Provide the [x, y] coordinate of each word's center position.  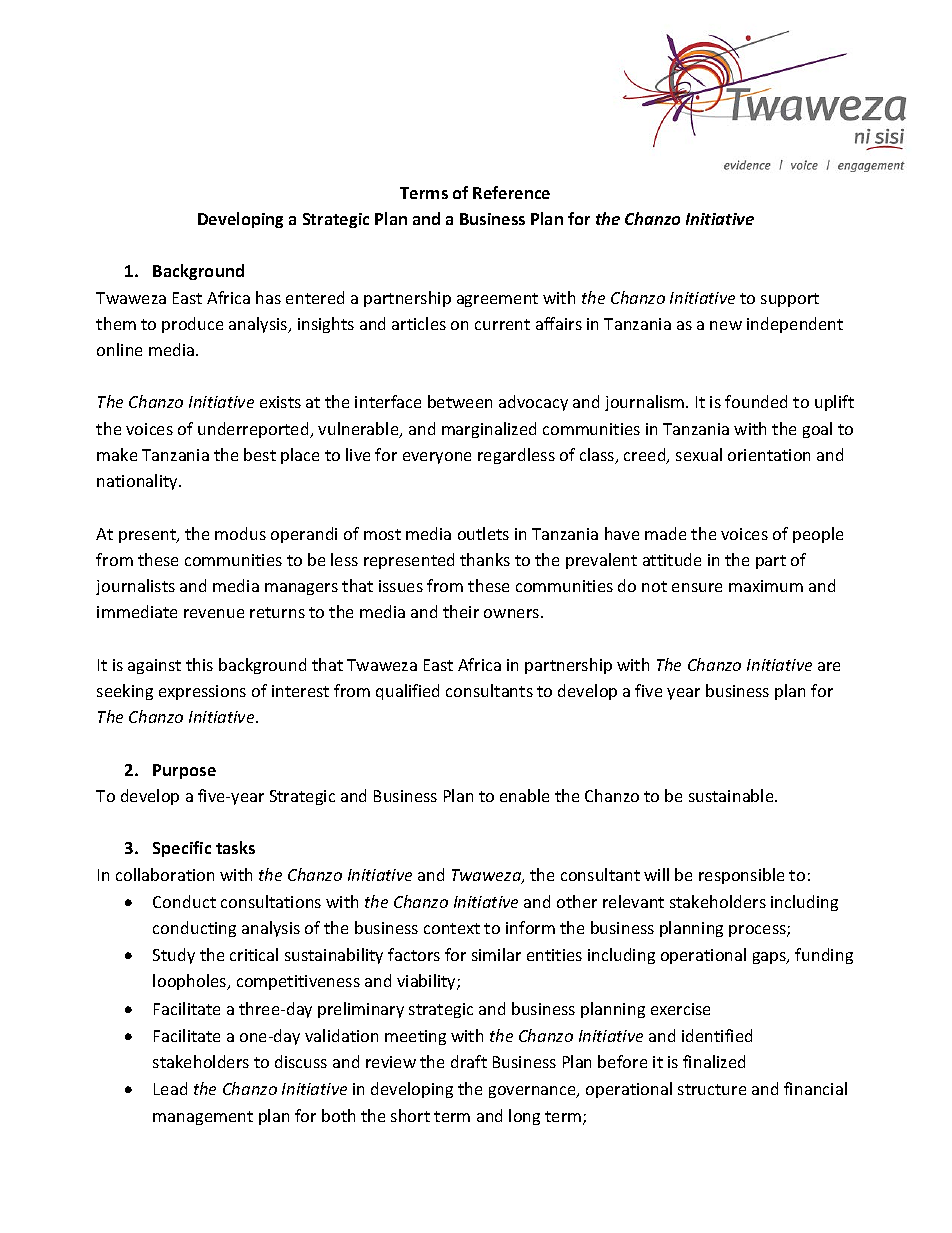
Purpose [184, 771]
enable [524, 795]
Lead [170, 1088]
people [818, 535]
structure [712, 1089]
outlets [483, 533]
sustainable [732, 795]
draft [469, 1061]
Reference [511, 192]
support [790, 300]
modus [240, 533]
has [268, 297]
